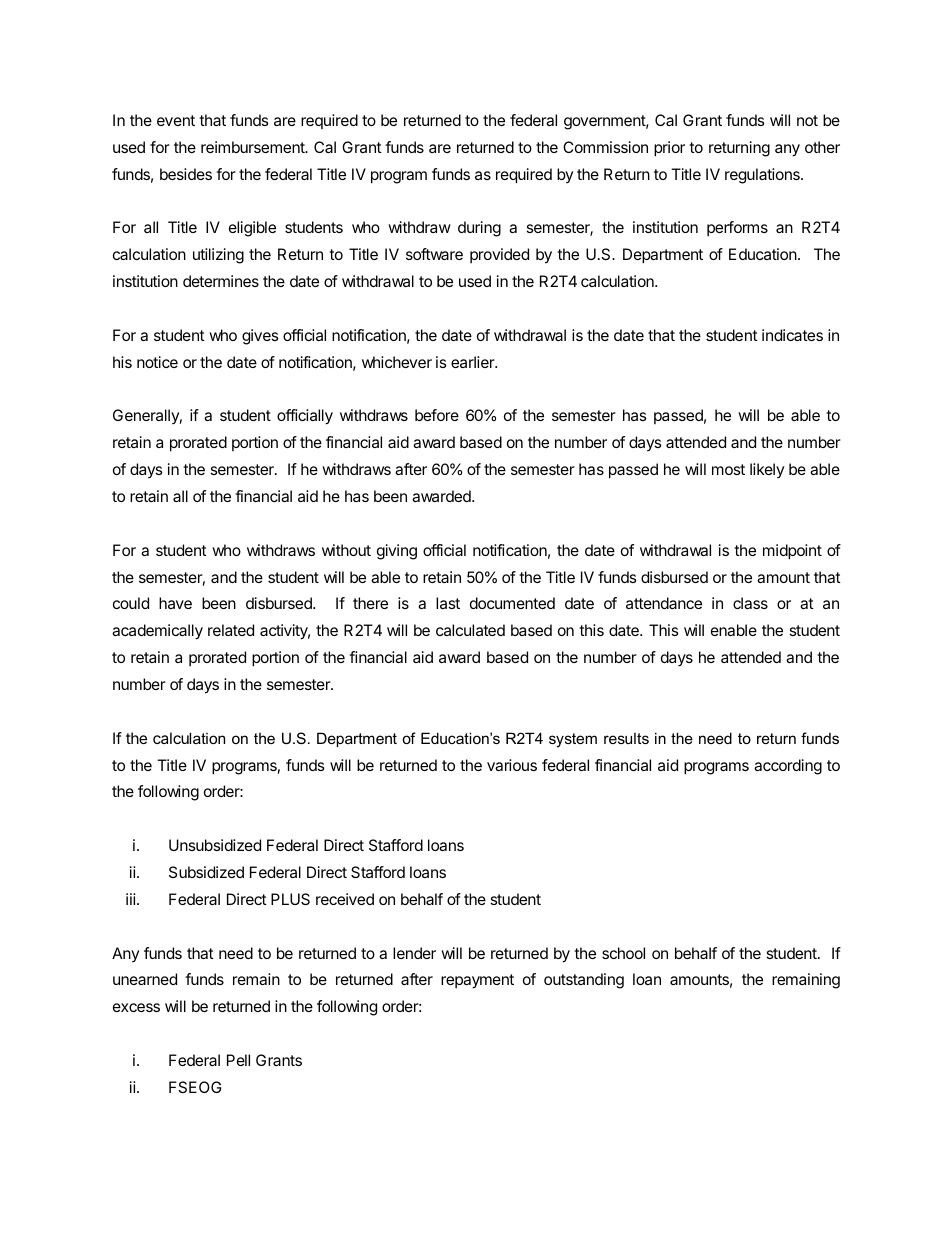  What do you see at coordinates (254, 147) in the document?
I see `reimbursement` at bounding box center [254, 147].
